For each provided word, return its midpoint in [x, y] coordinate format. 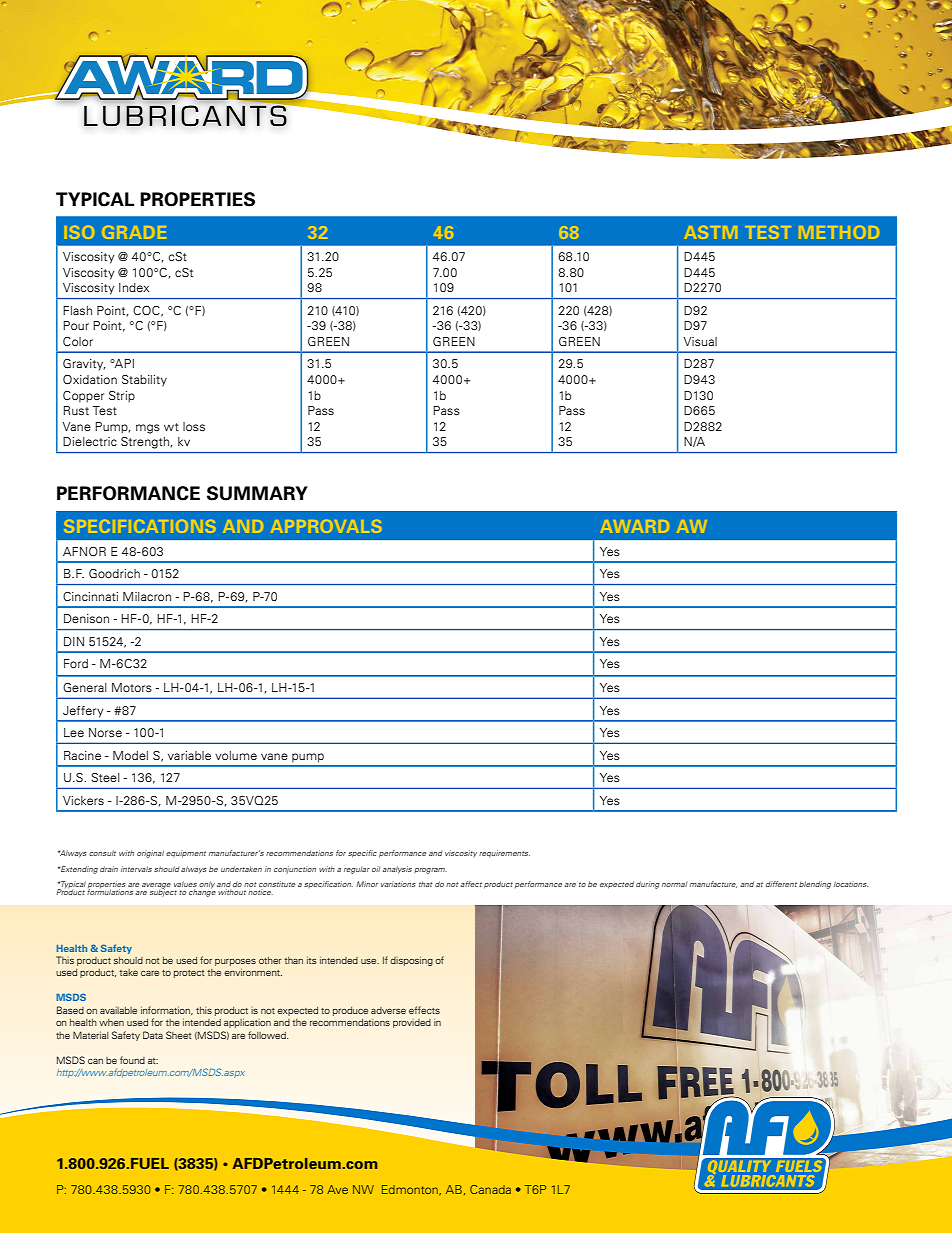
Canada [490, 1189]
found [132, 1060]
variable [189, 755]
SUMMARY [257, 493]
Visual [700, 341]
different [781, 884]
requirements [504, 854]
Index [134, 287]
